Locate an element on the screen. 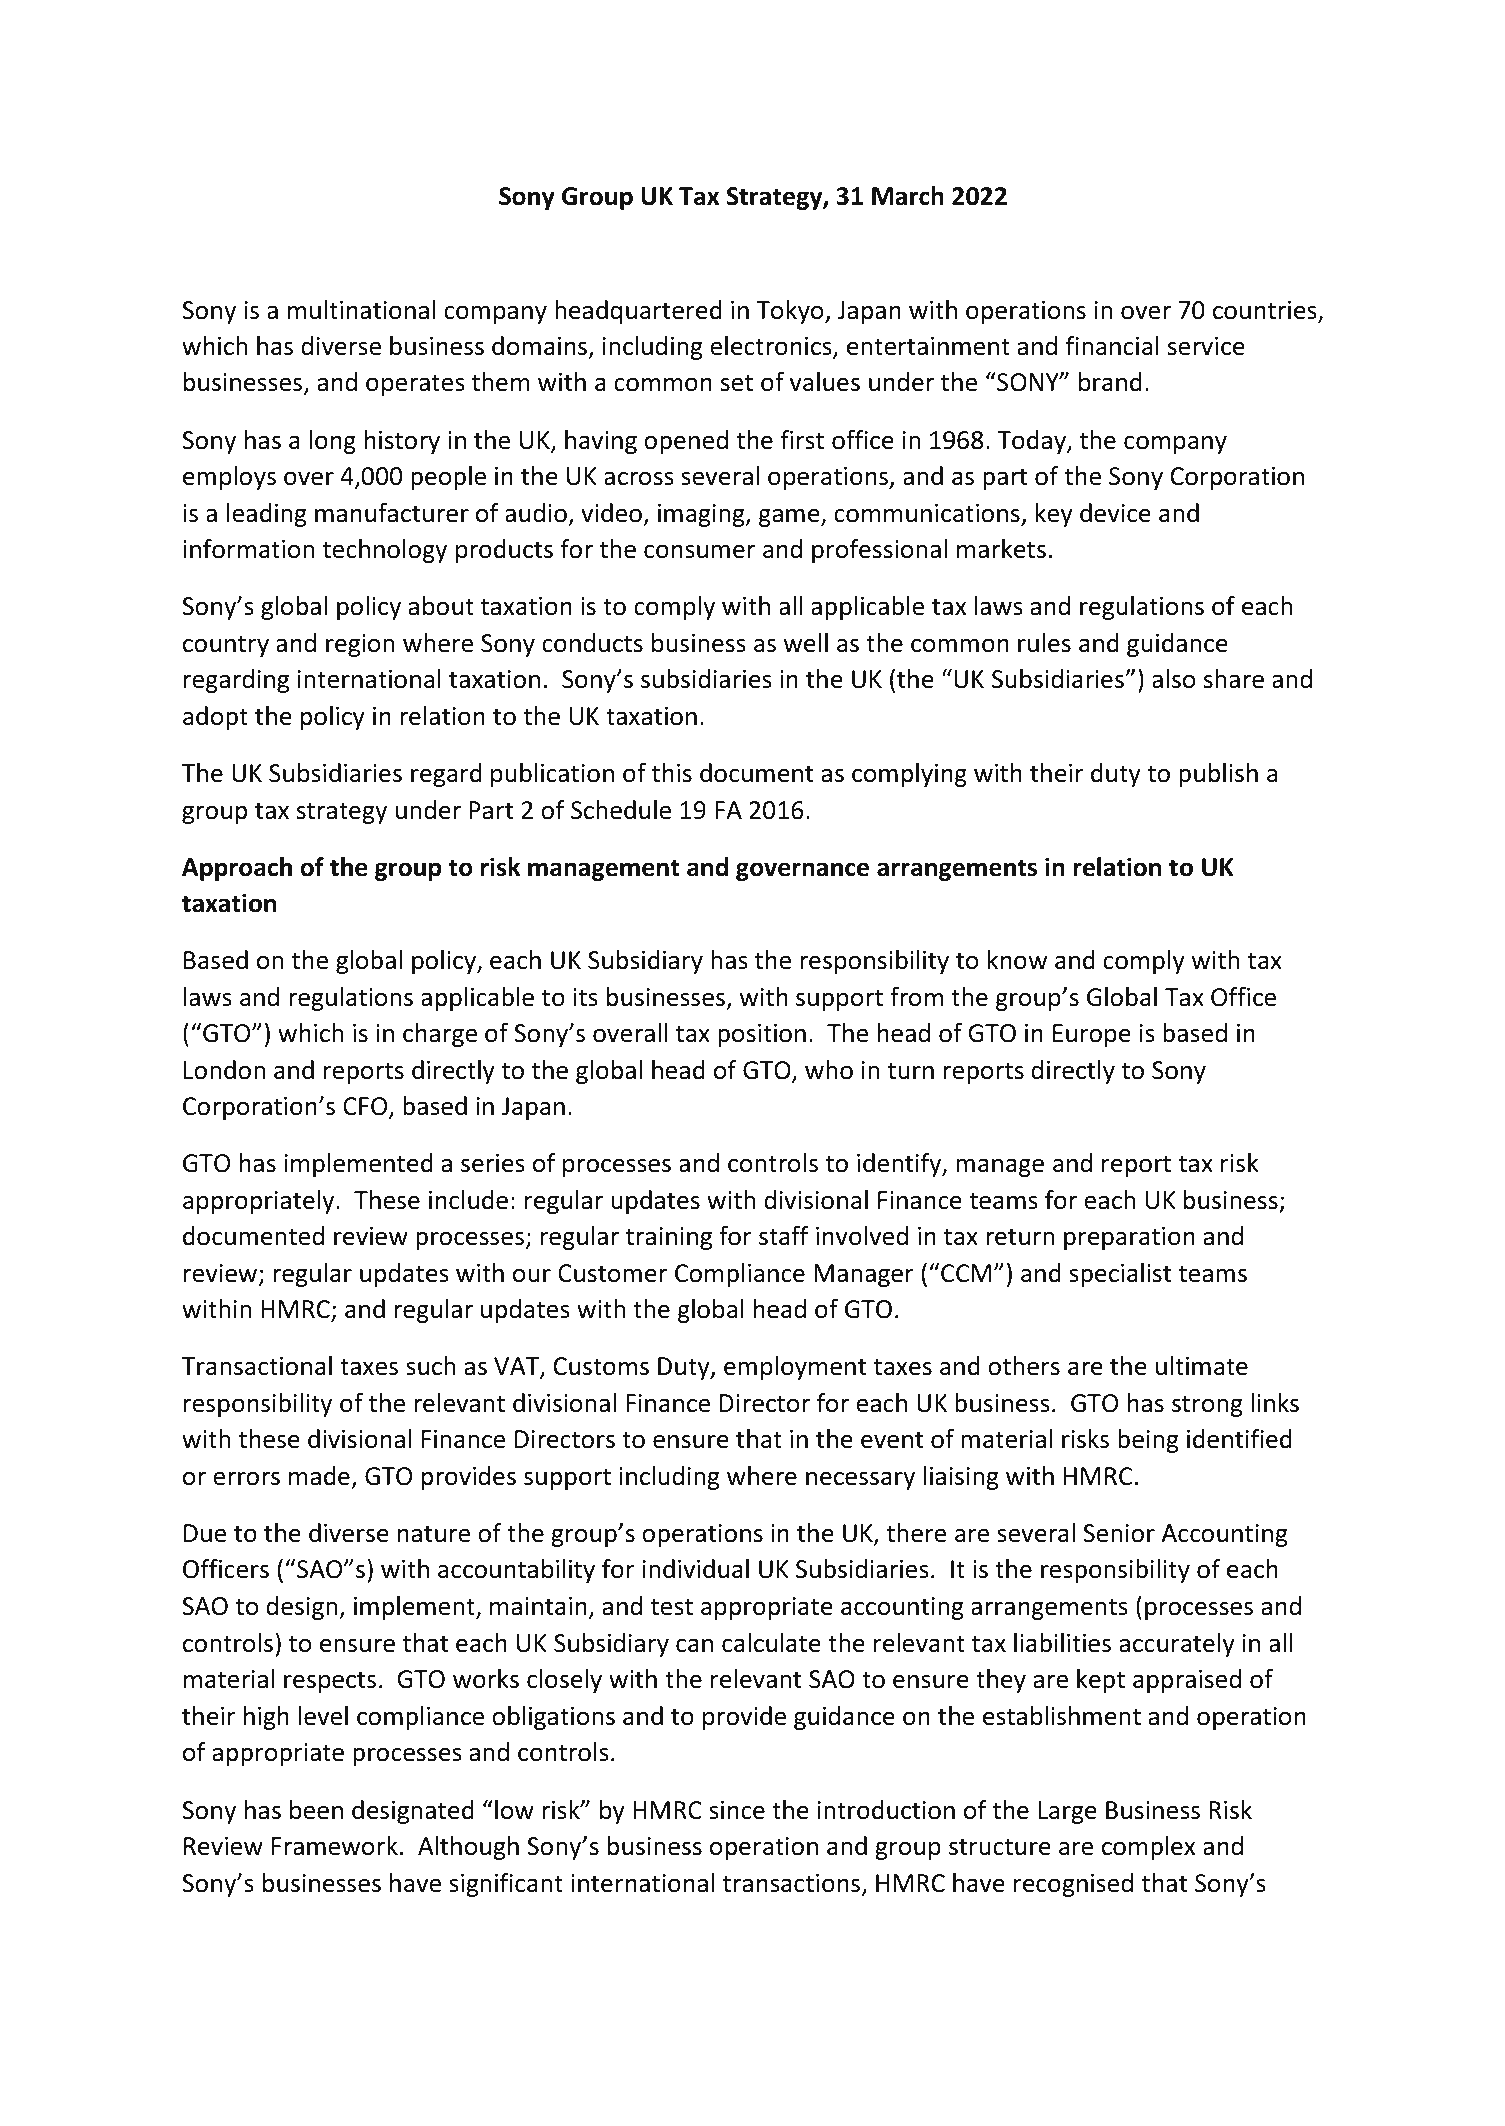  Europe is located at coordinates (1092, 1035).
